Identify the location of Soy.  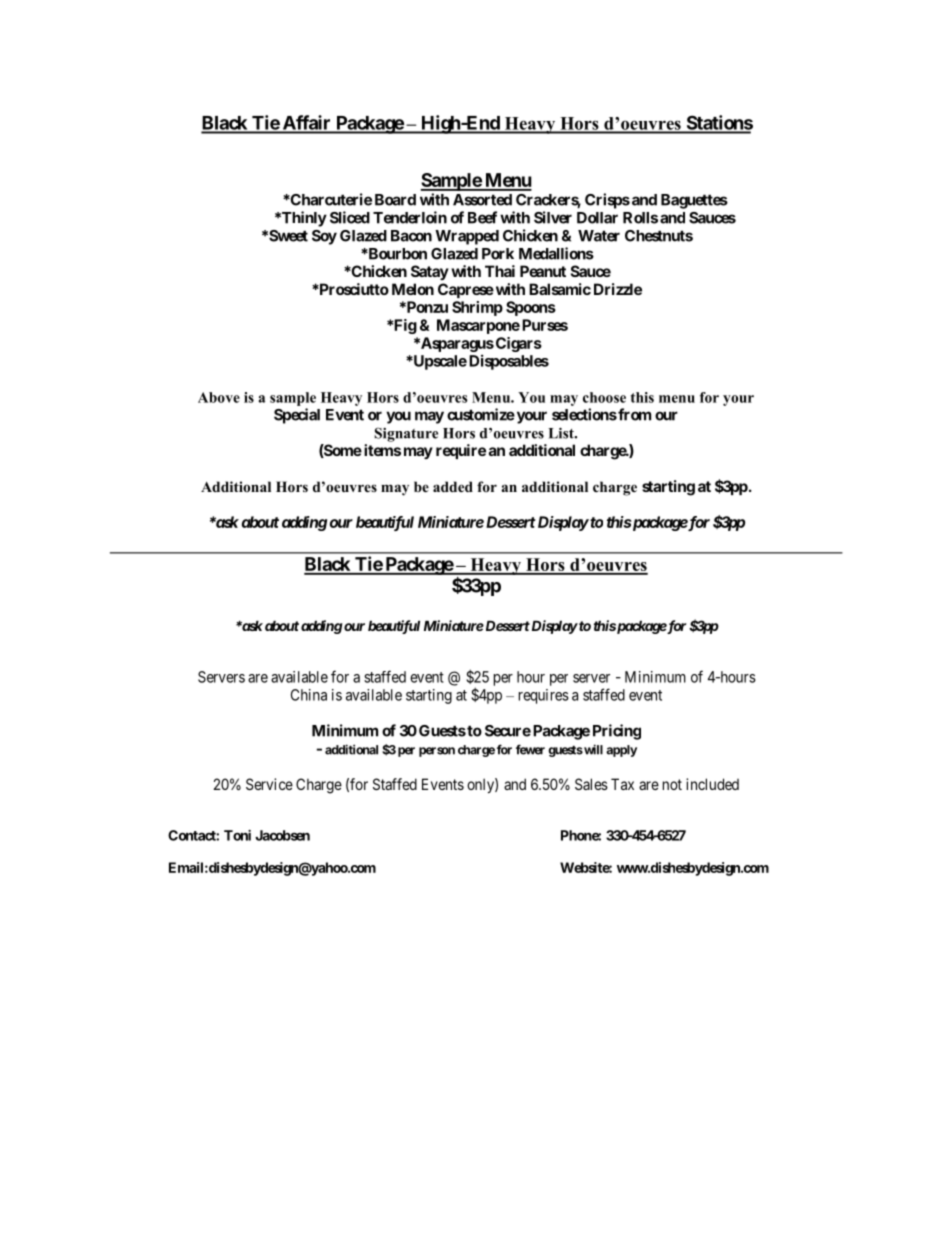
(324, 237).
